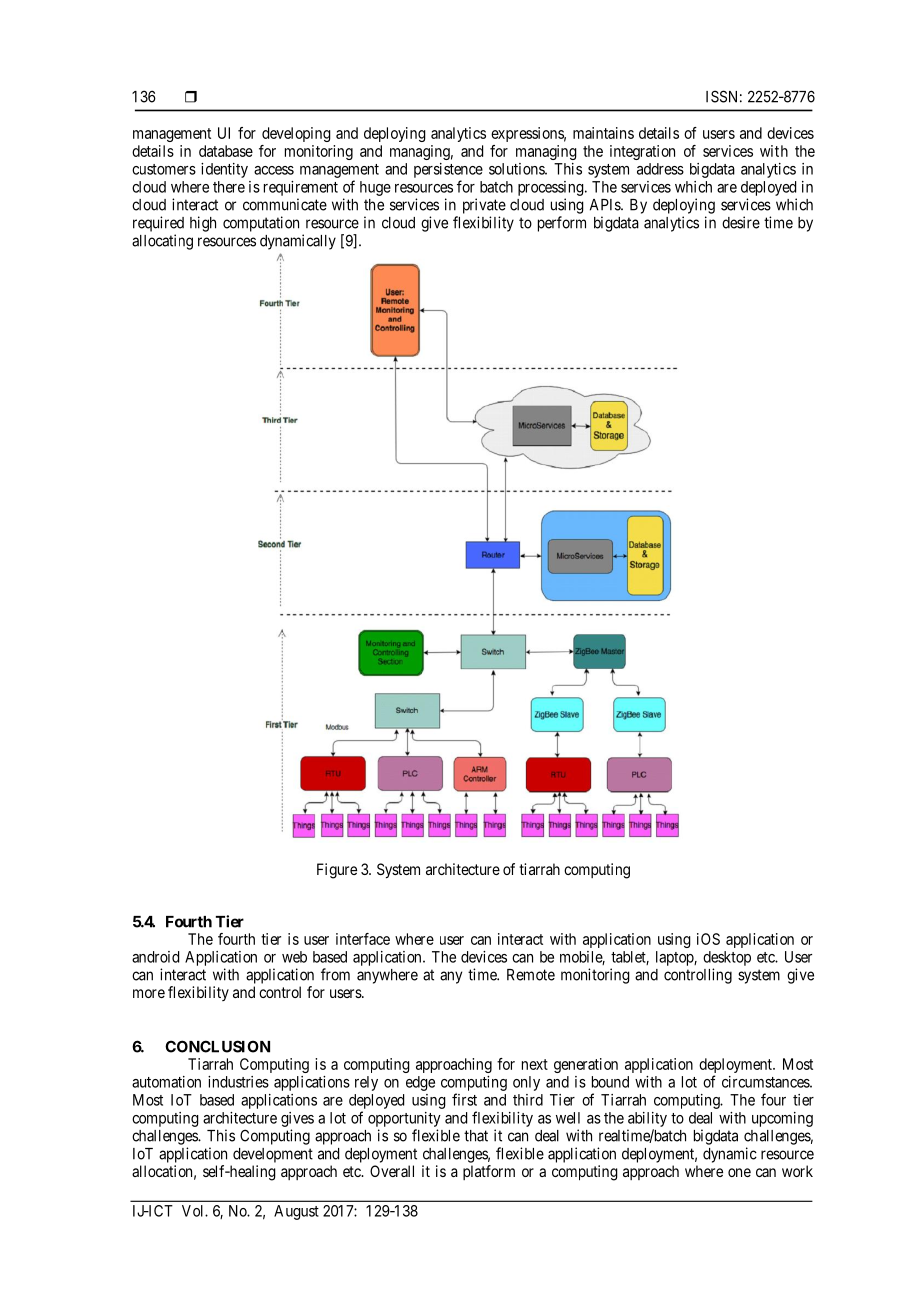  Describe the element at coordinates (727, 958) in the screenshot. I see `desktop` at that location.
